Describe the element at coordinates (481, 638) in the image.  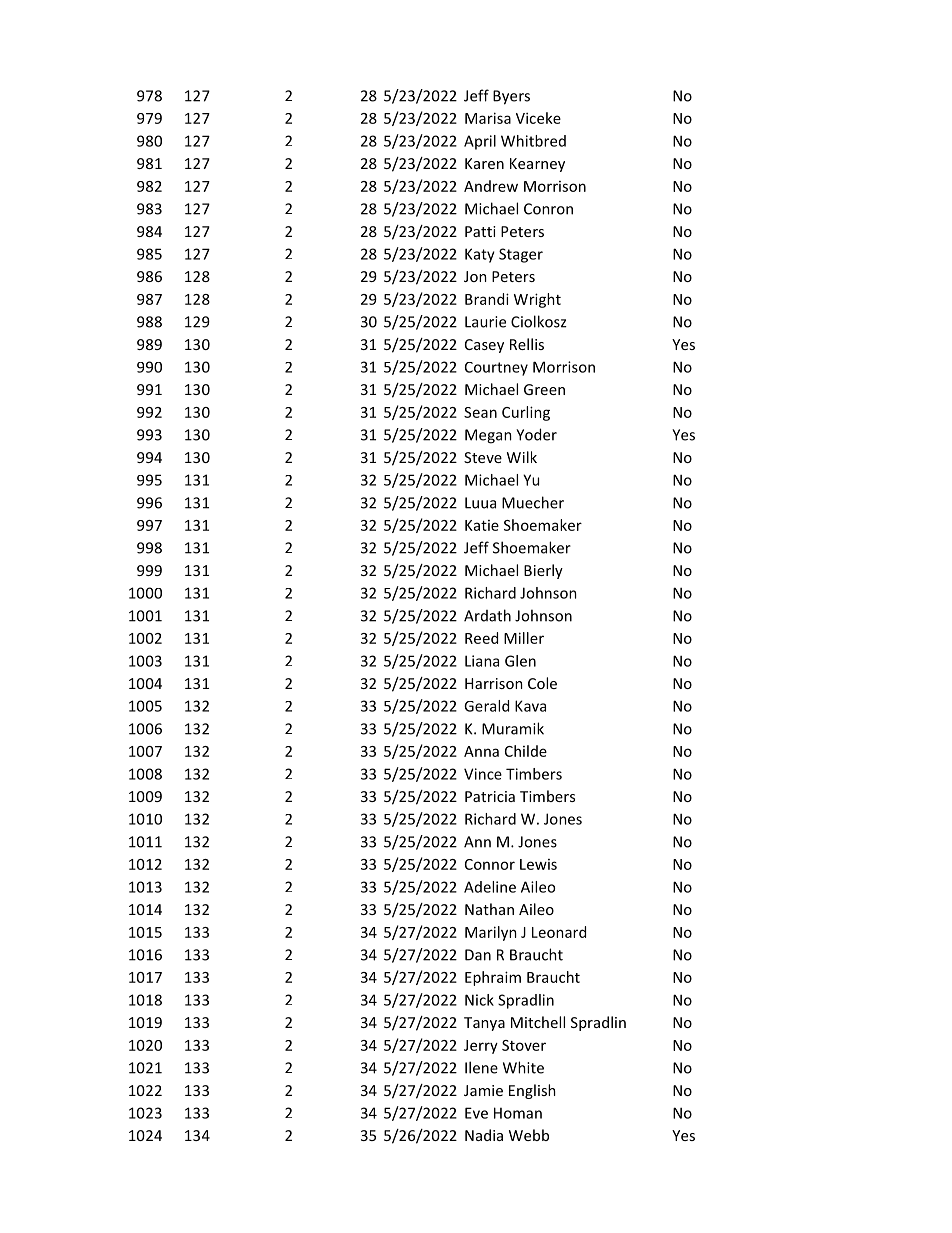
I see `Reed` at that location.
